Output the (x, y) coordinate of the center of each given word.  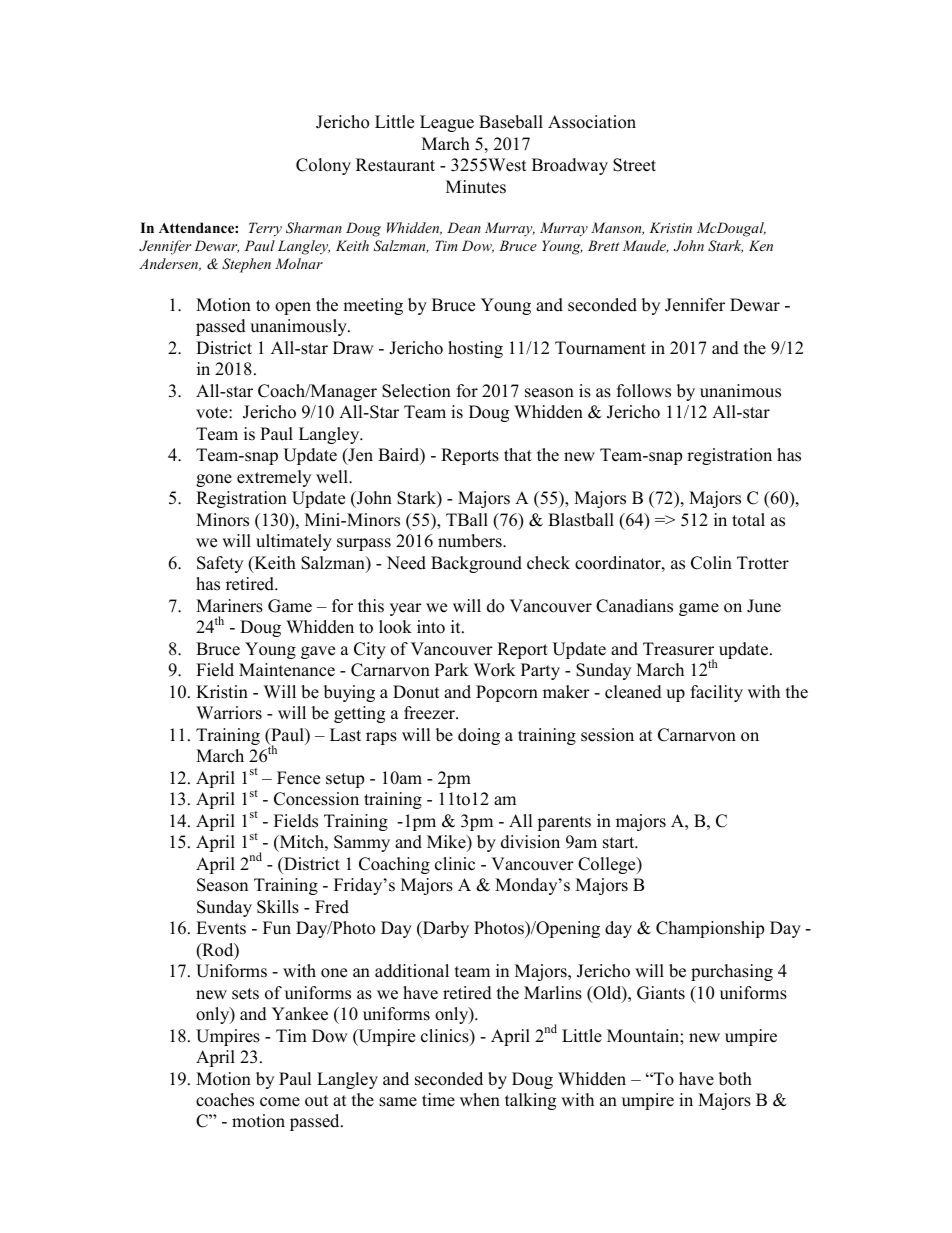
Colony (323, 166)
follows (644, 391)
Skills (278, 907)
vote (213, 413)
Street (634, 165)
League (447, 123)
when (480, 1100)
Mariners (229, 606)
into (431, 627)
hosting (475, 349)
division (530, 842)
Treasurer (678, 649)
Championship (710, 929)
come (280, 1102)
